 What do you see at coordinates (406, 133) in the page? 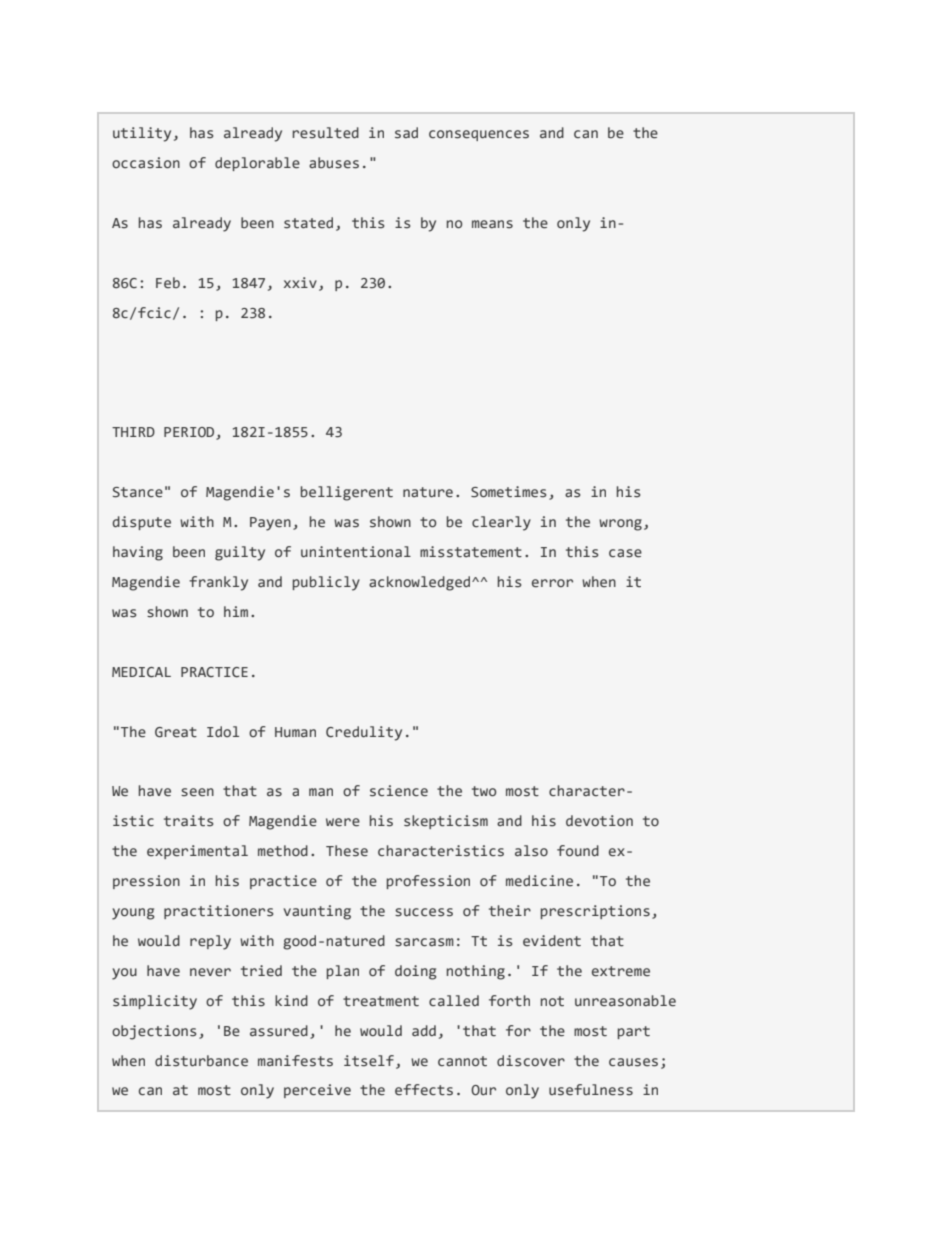
I see `sad` at bounding box center [406, 133].
